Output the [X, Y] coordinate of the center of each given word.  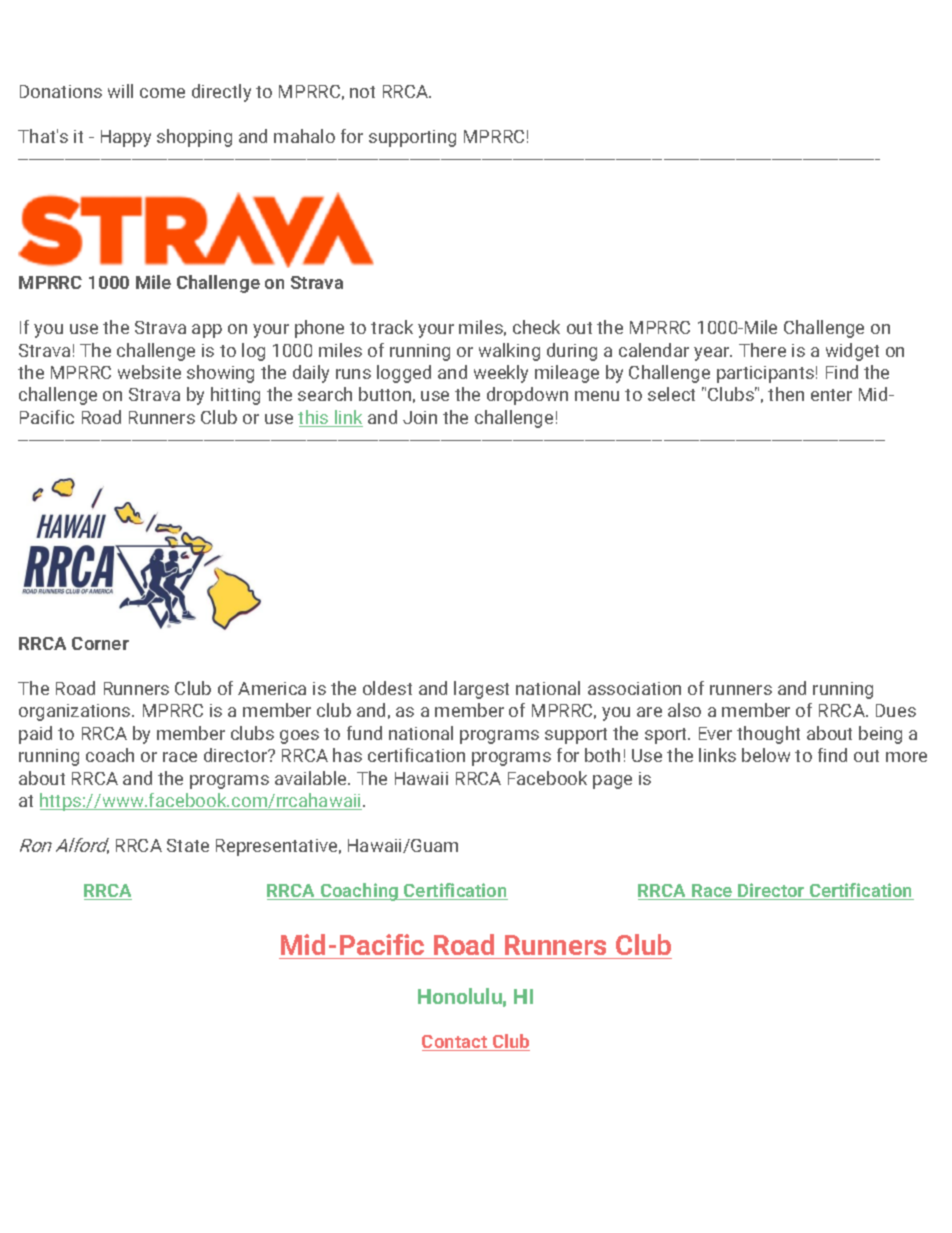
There [762, 350]
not [362, 92]
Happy [126, 138]
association [634, 688]
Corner [100, 643]
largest [481, 690]
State [188, 845]
